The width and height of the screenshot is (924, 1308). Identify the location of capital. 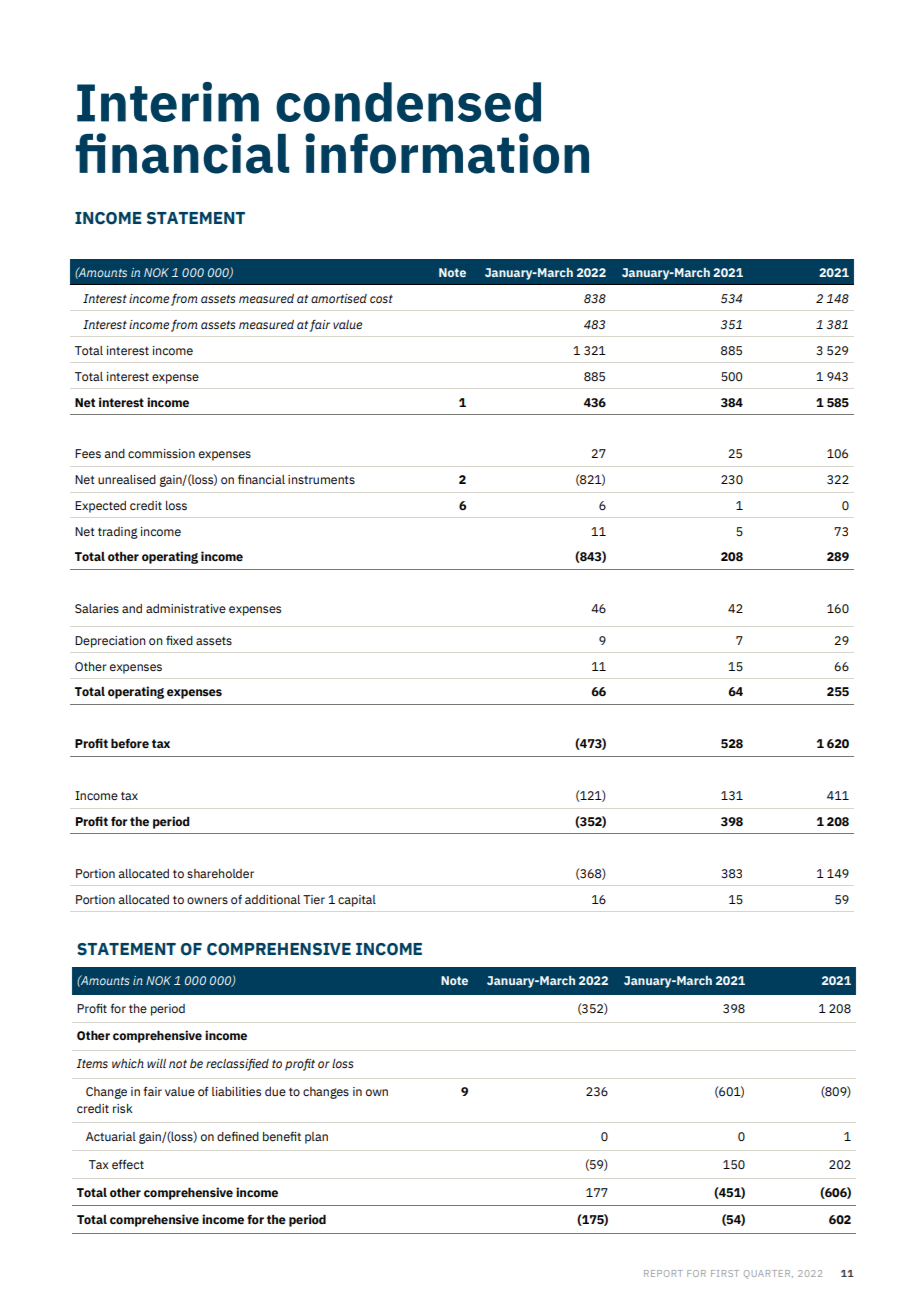
(357, 901).
